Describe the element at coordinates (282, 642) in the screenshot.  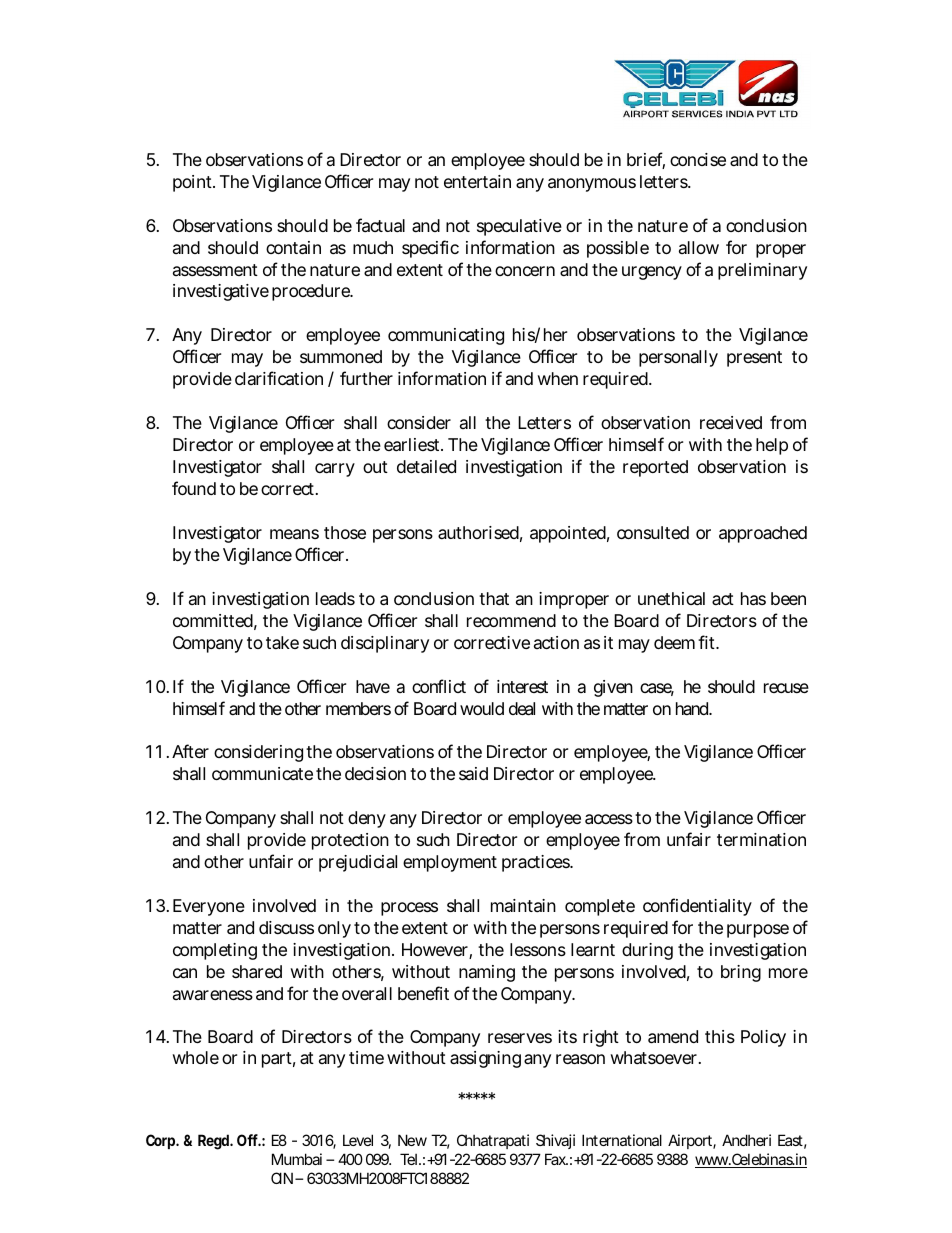
I see `take` at that location.
